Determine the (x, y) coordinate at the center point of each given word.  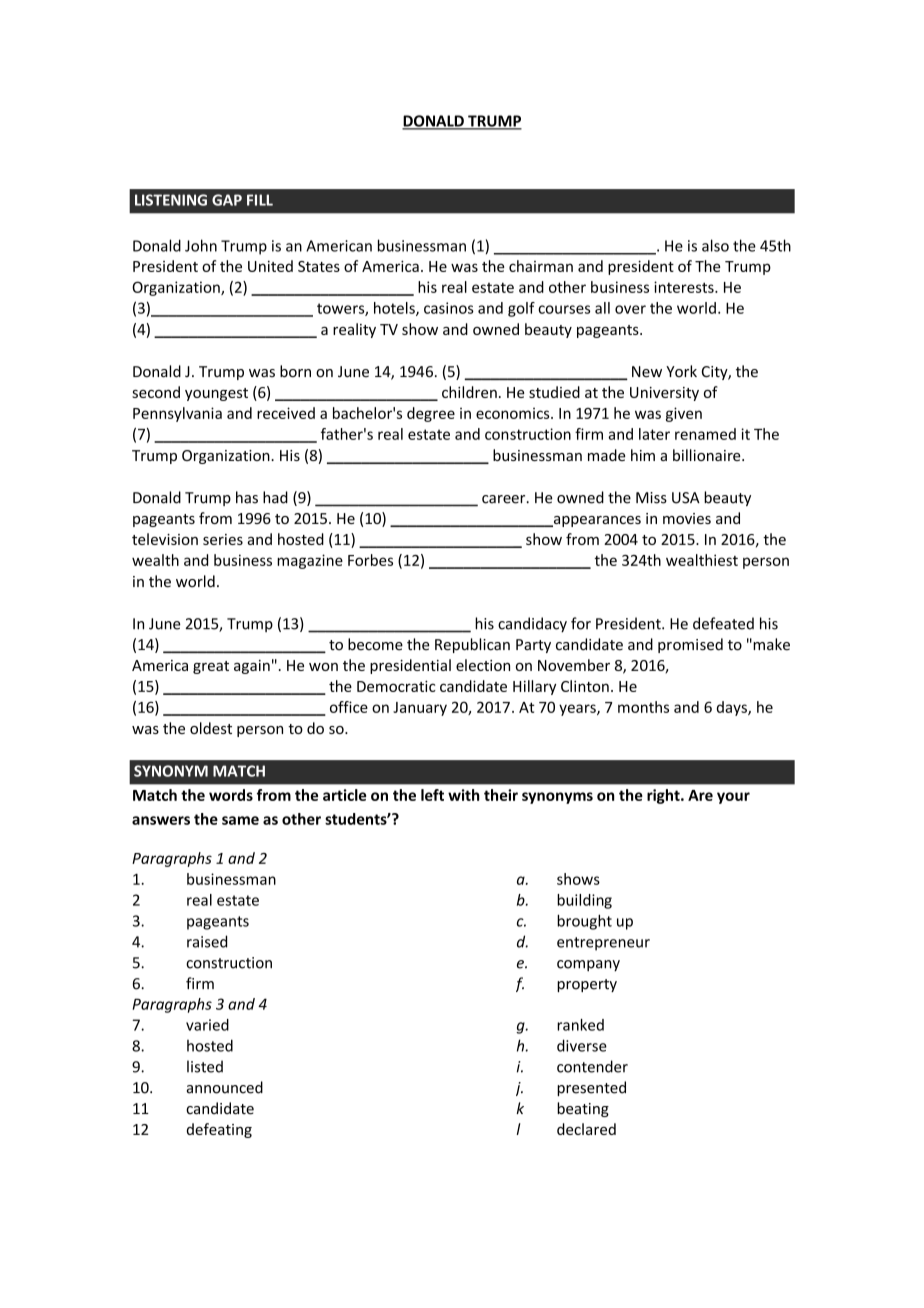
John (201, 245)
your (733, 798)
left (432, 795)
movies (687, 518)
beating (583, 1109)
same (240, 820)
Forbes (370, 560)
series (223, 539)
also (715, 245)
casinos (449, 308)
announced (225, 1087)
